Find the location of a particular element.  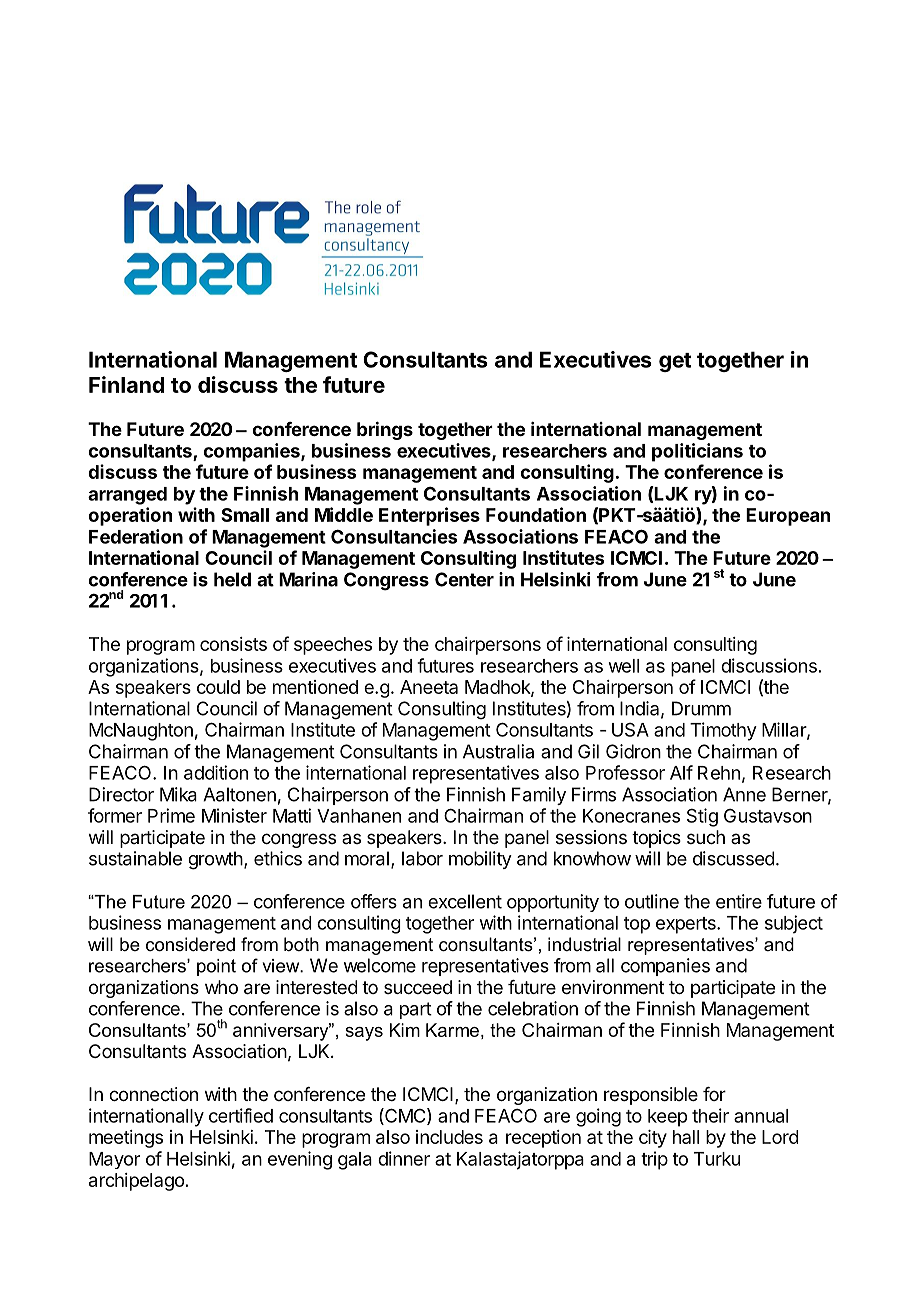

experts is located at coordinates (687, 925).
